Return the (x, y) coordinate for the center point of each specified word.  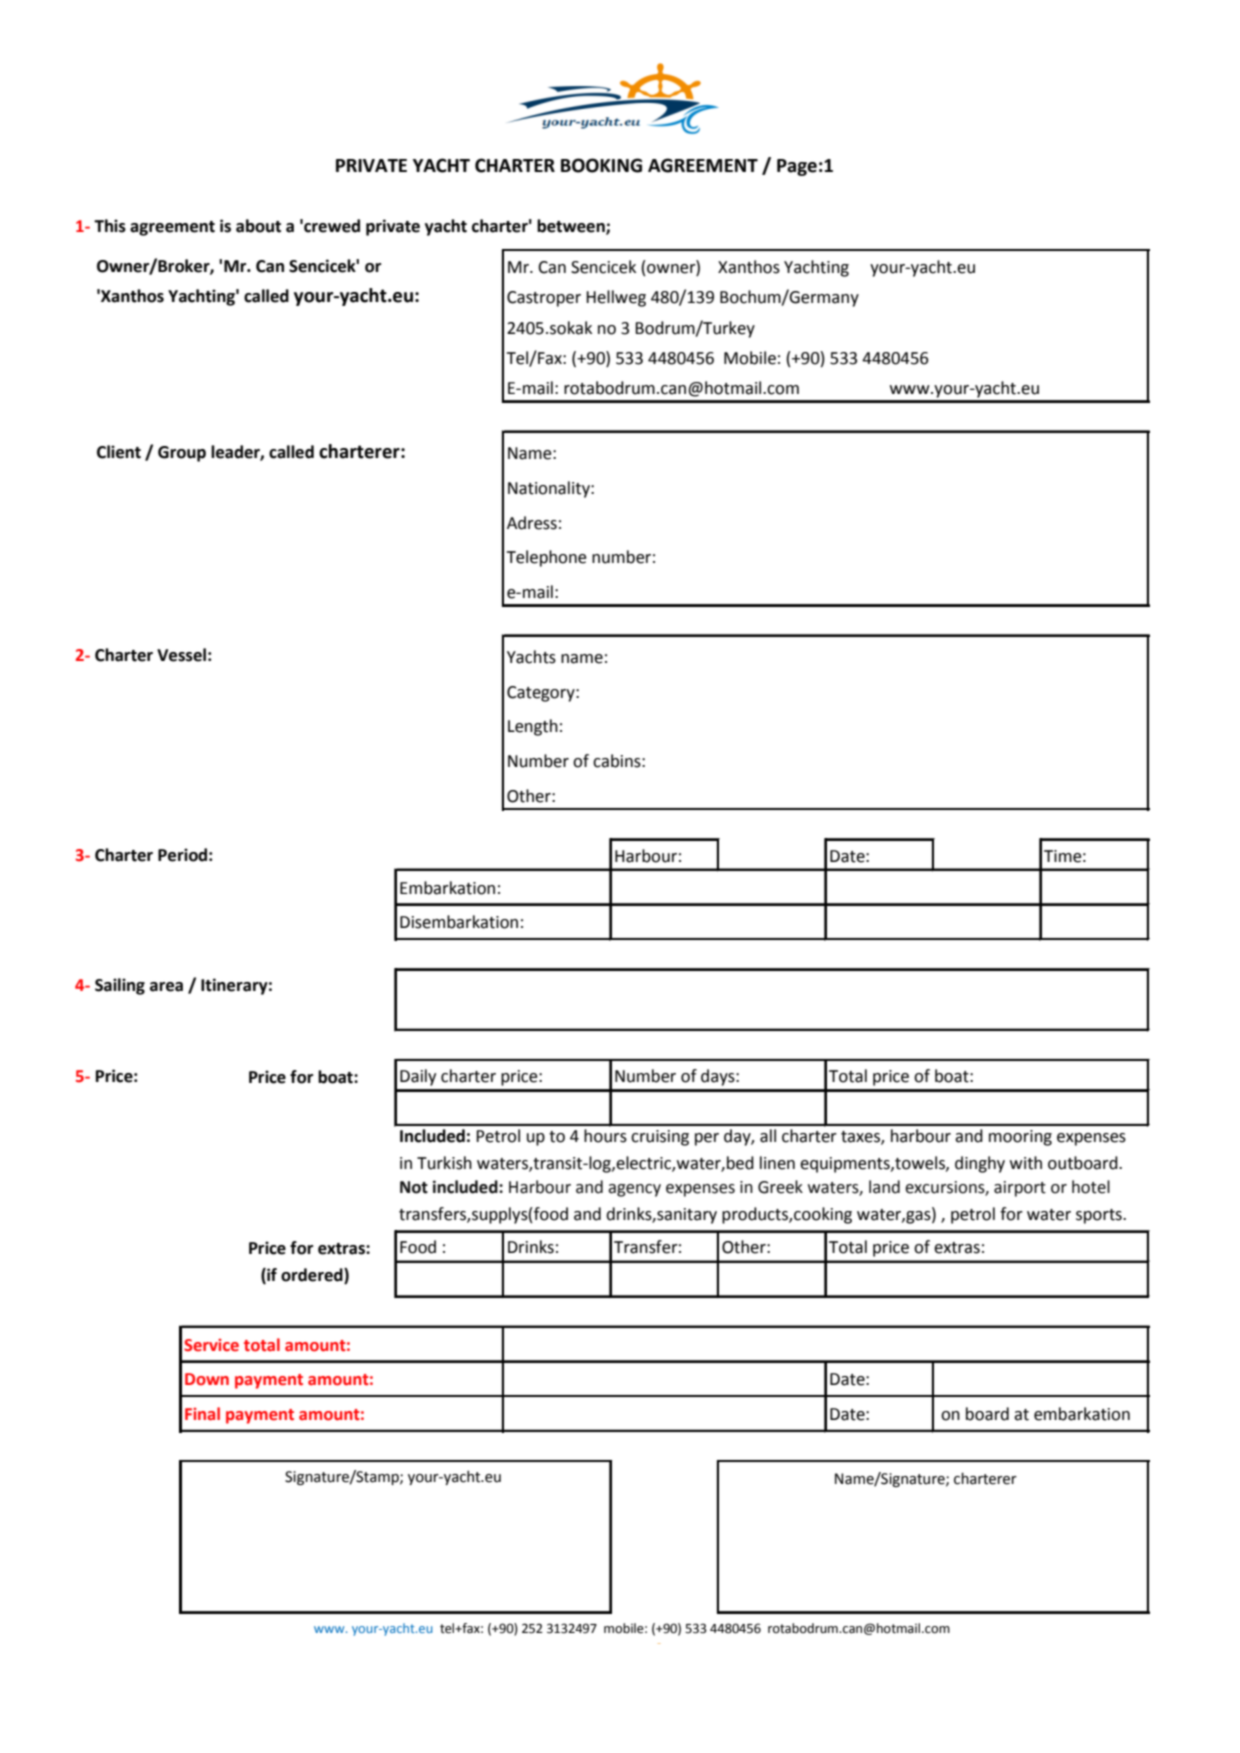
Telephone (547, 558)
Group (182, 454)
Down (207, 1379)
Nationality (550, 489)
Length (533, 727)
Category (542, 694)
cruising (660, 1138)
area (166, 987)
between (572, 227)
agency (634, 1190)
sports (1100, 1216)
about (258, 226)
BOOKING (601, 165)
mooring (1020, 1138)
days (719, 1077)
